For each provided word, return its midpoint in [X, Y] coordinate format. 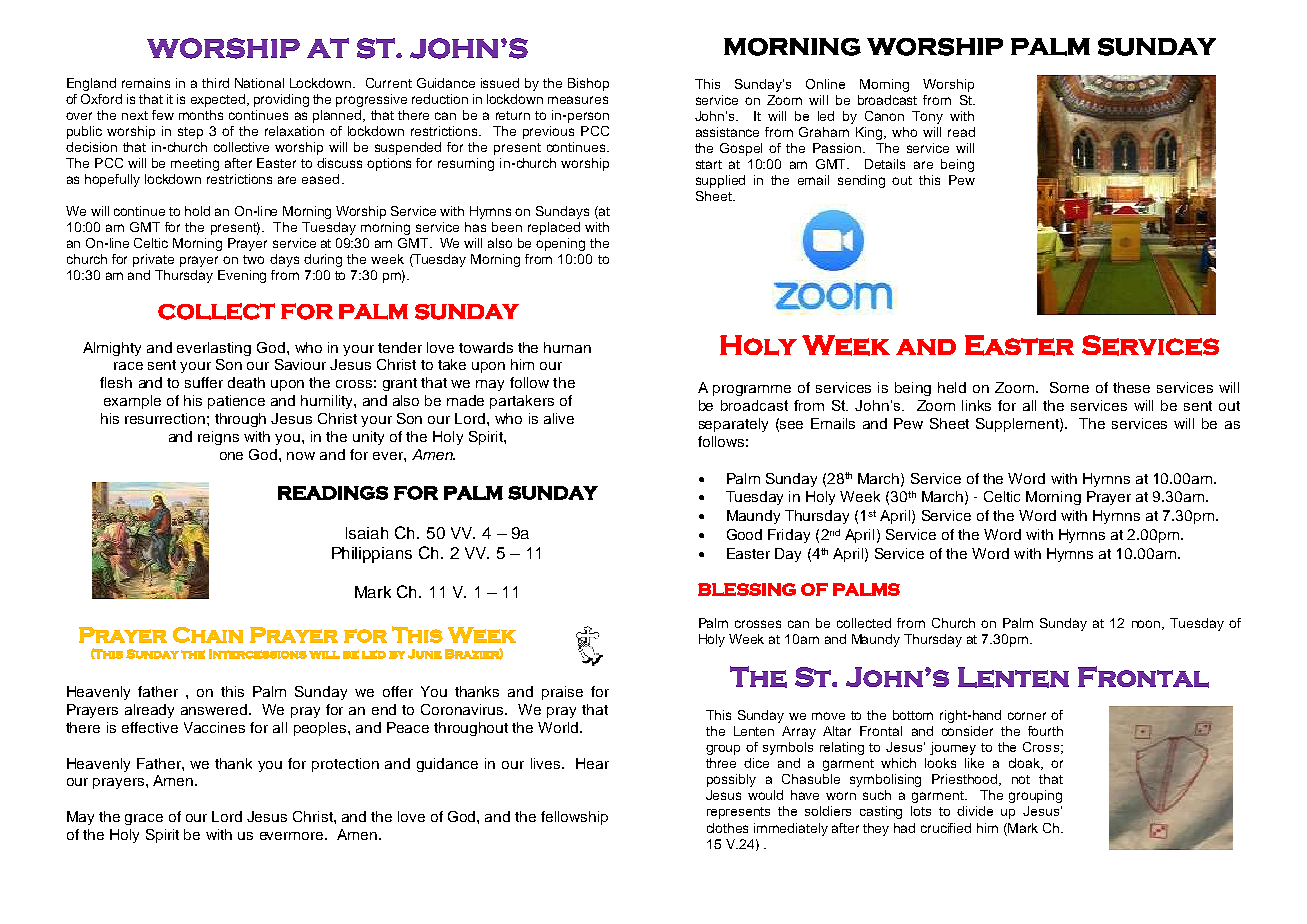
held [952, 387]
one [231, 456]
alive [559, 418]
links [976, 405]
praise [562, 693]
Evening [242, 276]
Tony [927, 117]
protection [345, 765]
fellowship [574, 818]
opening [560, 244]
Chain [208, 635]
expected [219, 100]
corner [1027, 716]
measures [578, 100]
